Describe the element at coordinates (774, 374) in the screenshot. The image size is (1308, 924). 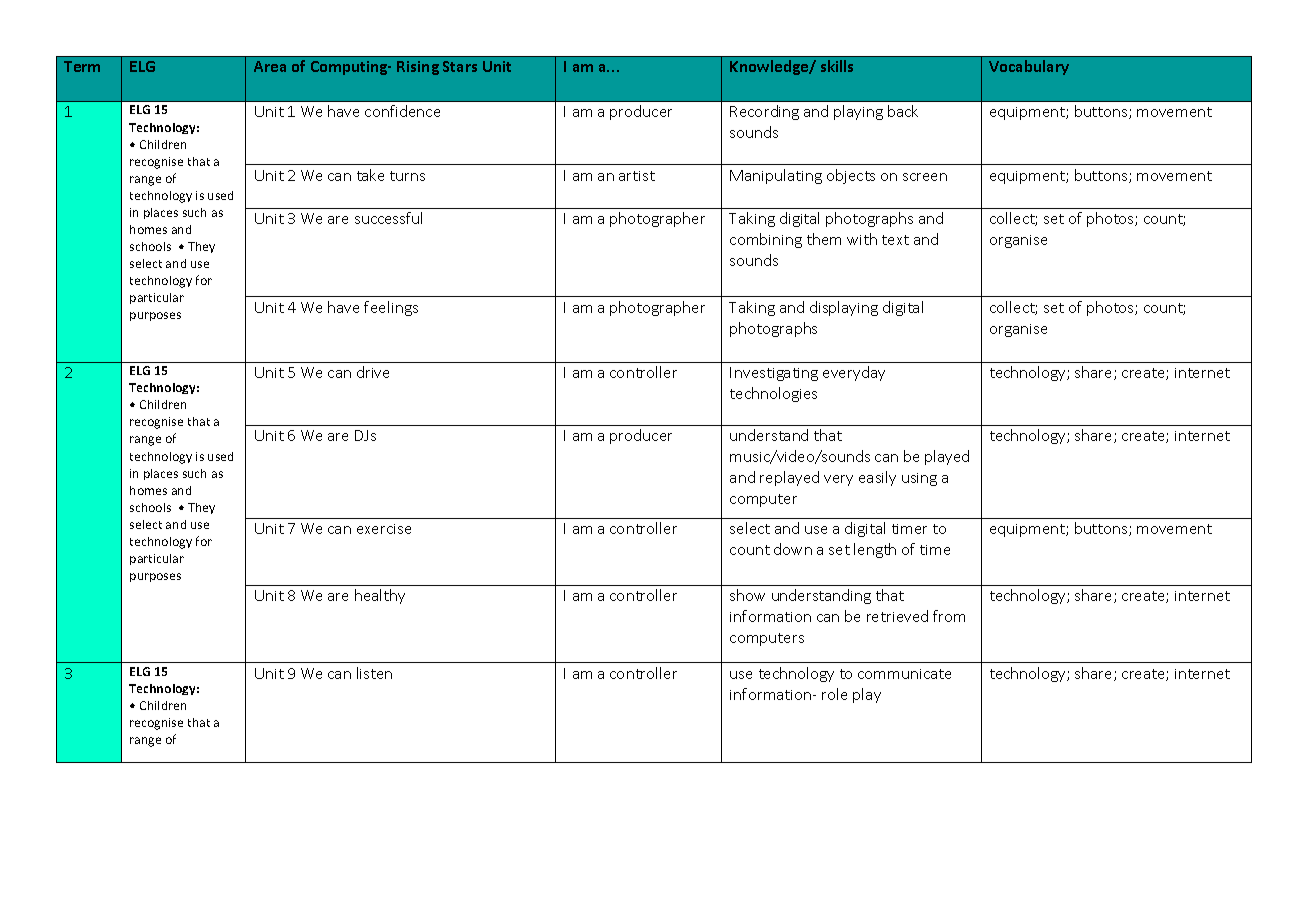
I see `Investigating` at that location.
